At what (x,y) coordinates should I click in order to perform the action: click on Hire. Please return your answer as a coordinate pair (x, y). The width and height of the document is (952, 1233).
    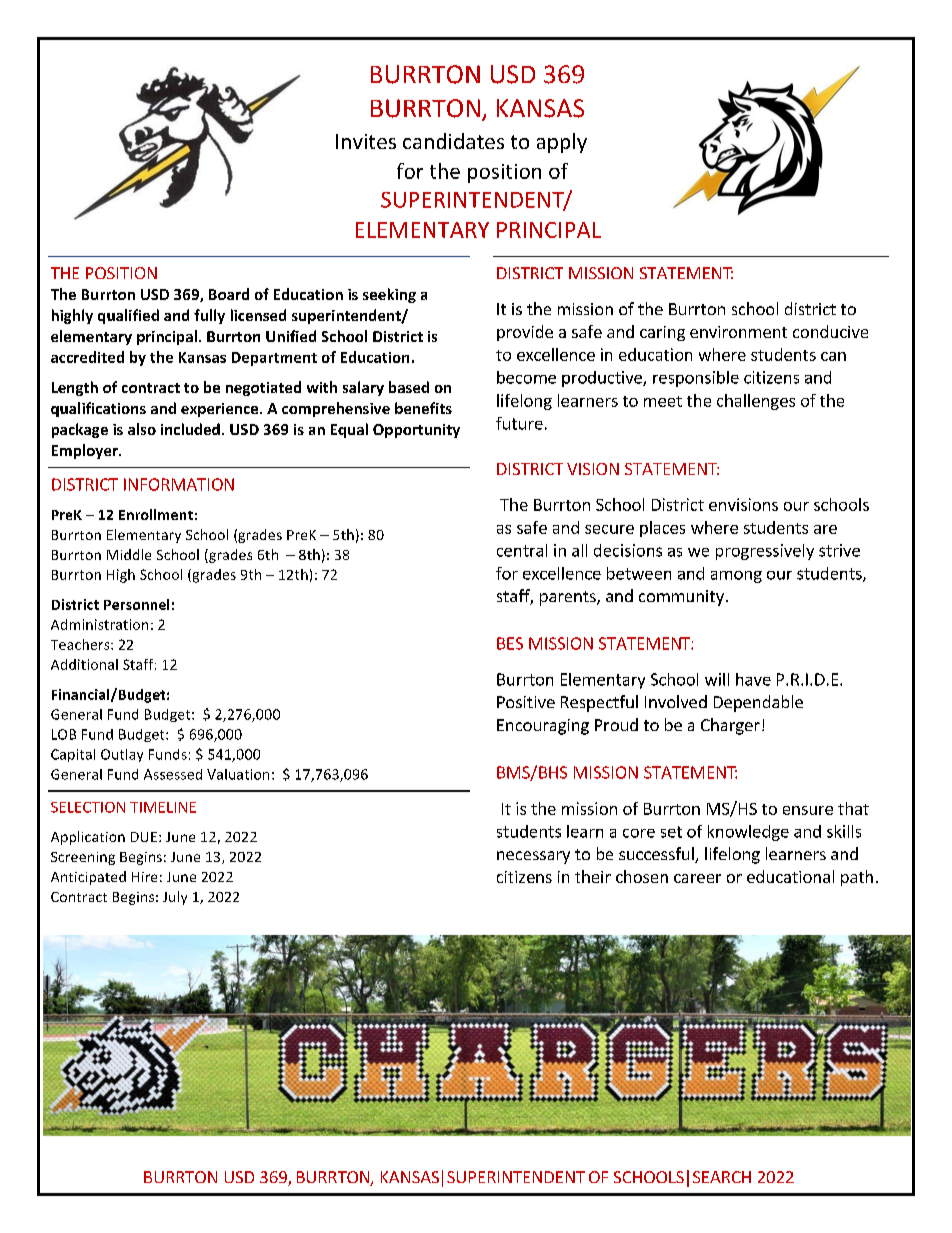
    Looking at the image, I should click on (144, 877).
